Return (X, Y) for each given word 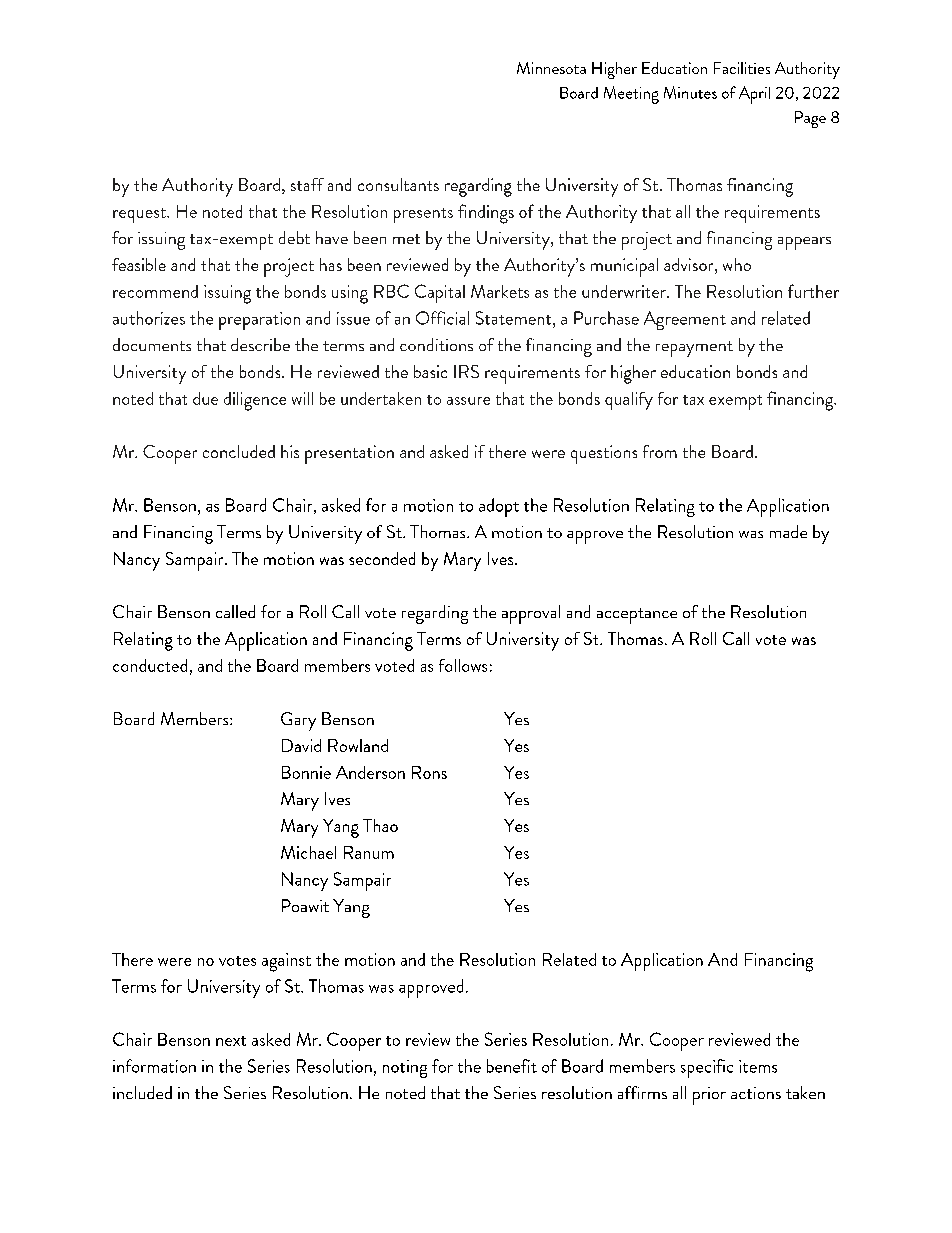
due (205, 398)
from (660, 451)
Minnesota (551, 68)
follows (463, 665)
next (231, 1041)
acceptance (637, 616)
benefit (512, 1066)
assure (468, 401)
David (301, 745)
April (754, 95)
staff (307, 184)
